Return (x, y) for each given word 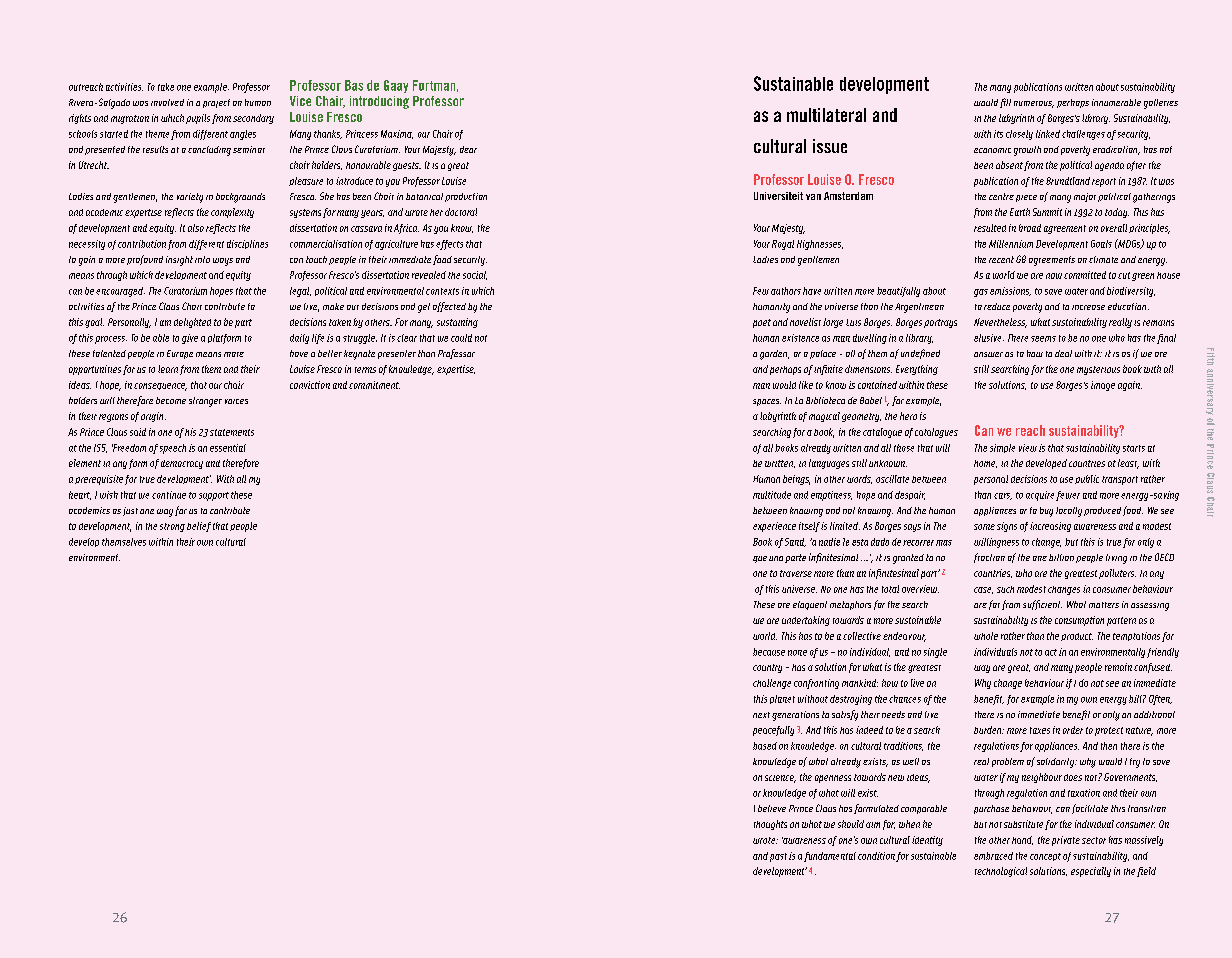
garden (774, 355)
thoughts (770, 825)
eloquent (810, 605)
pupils (198, 119)
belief (199, 527)
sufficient (1042, 605)
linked (1048, 134)
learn (168, 369)
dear (468, 149)
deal (1063, 353)
